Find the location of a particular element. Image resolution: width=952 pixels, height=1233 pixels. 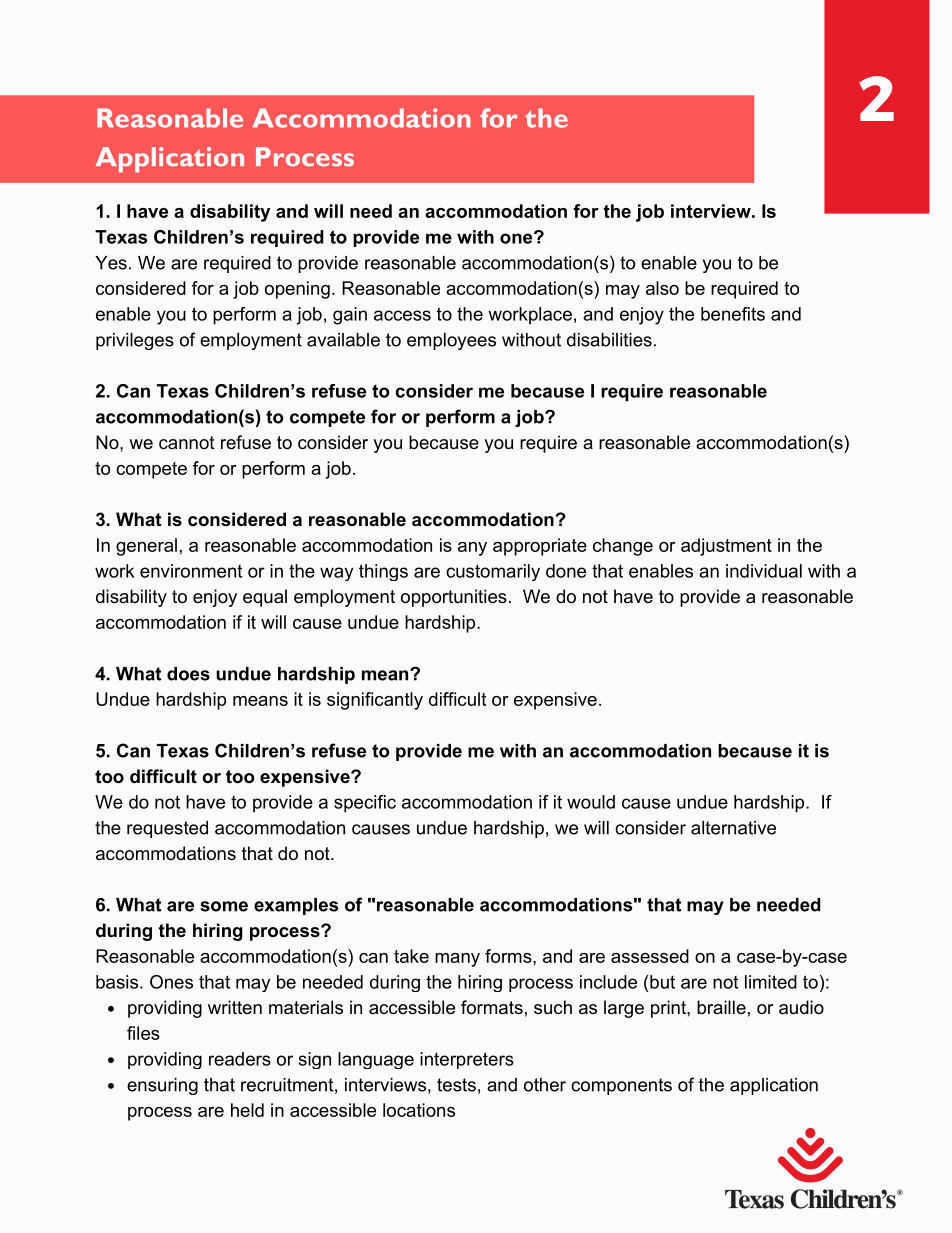

opportunities is located at coordinates (454, 598).
